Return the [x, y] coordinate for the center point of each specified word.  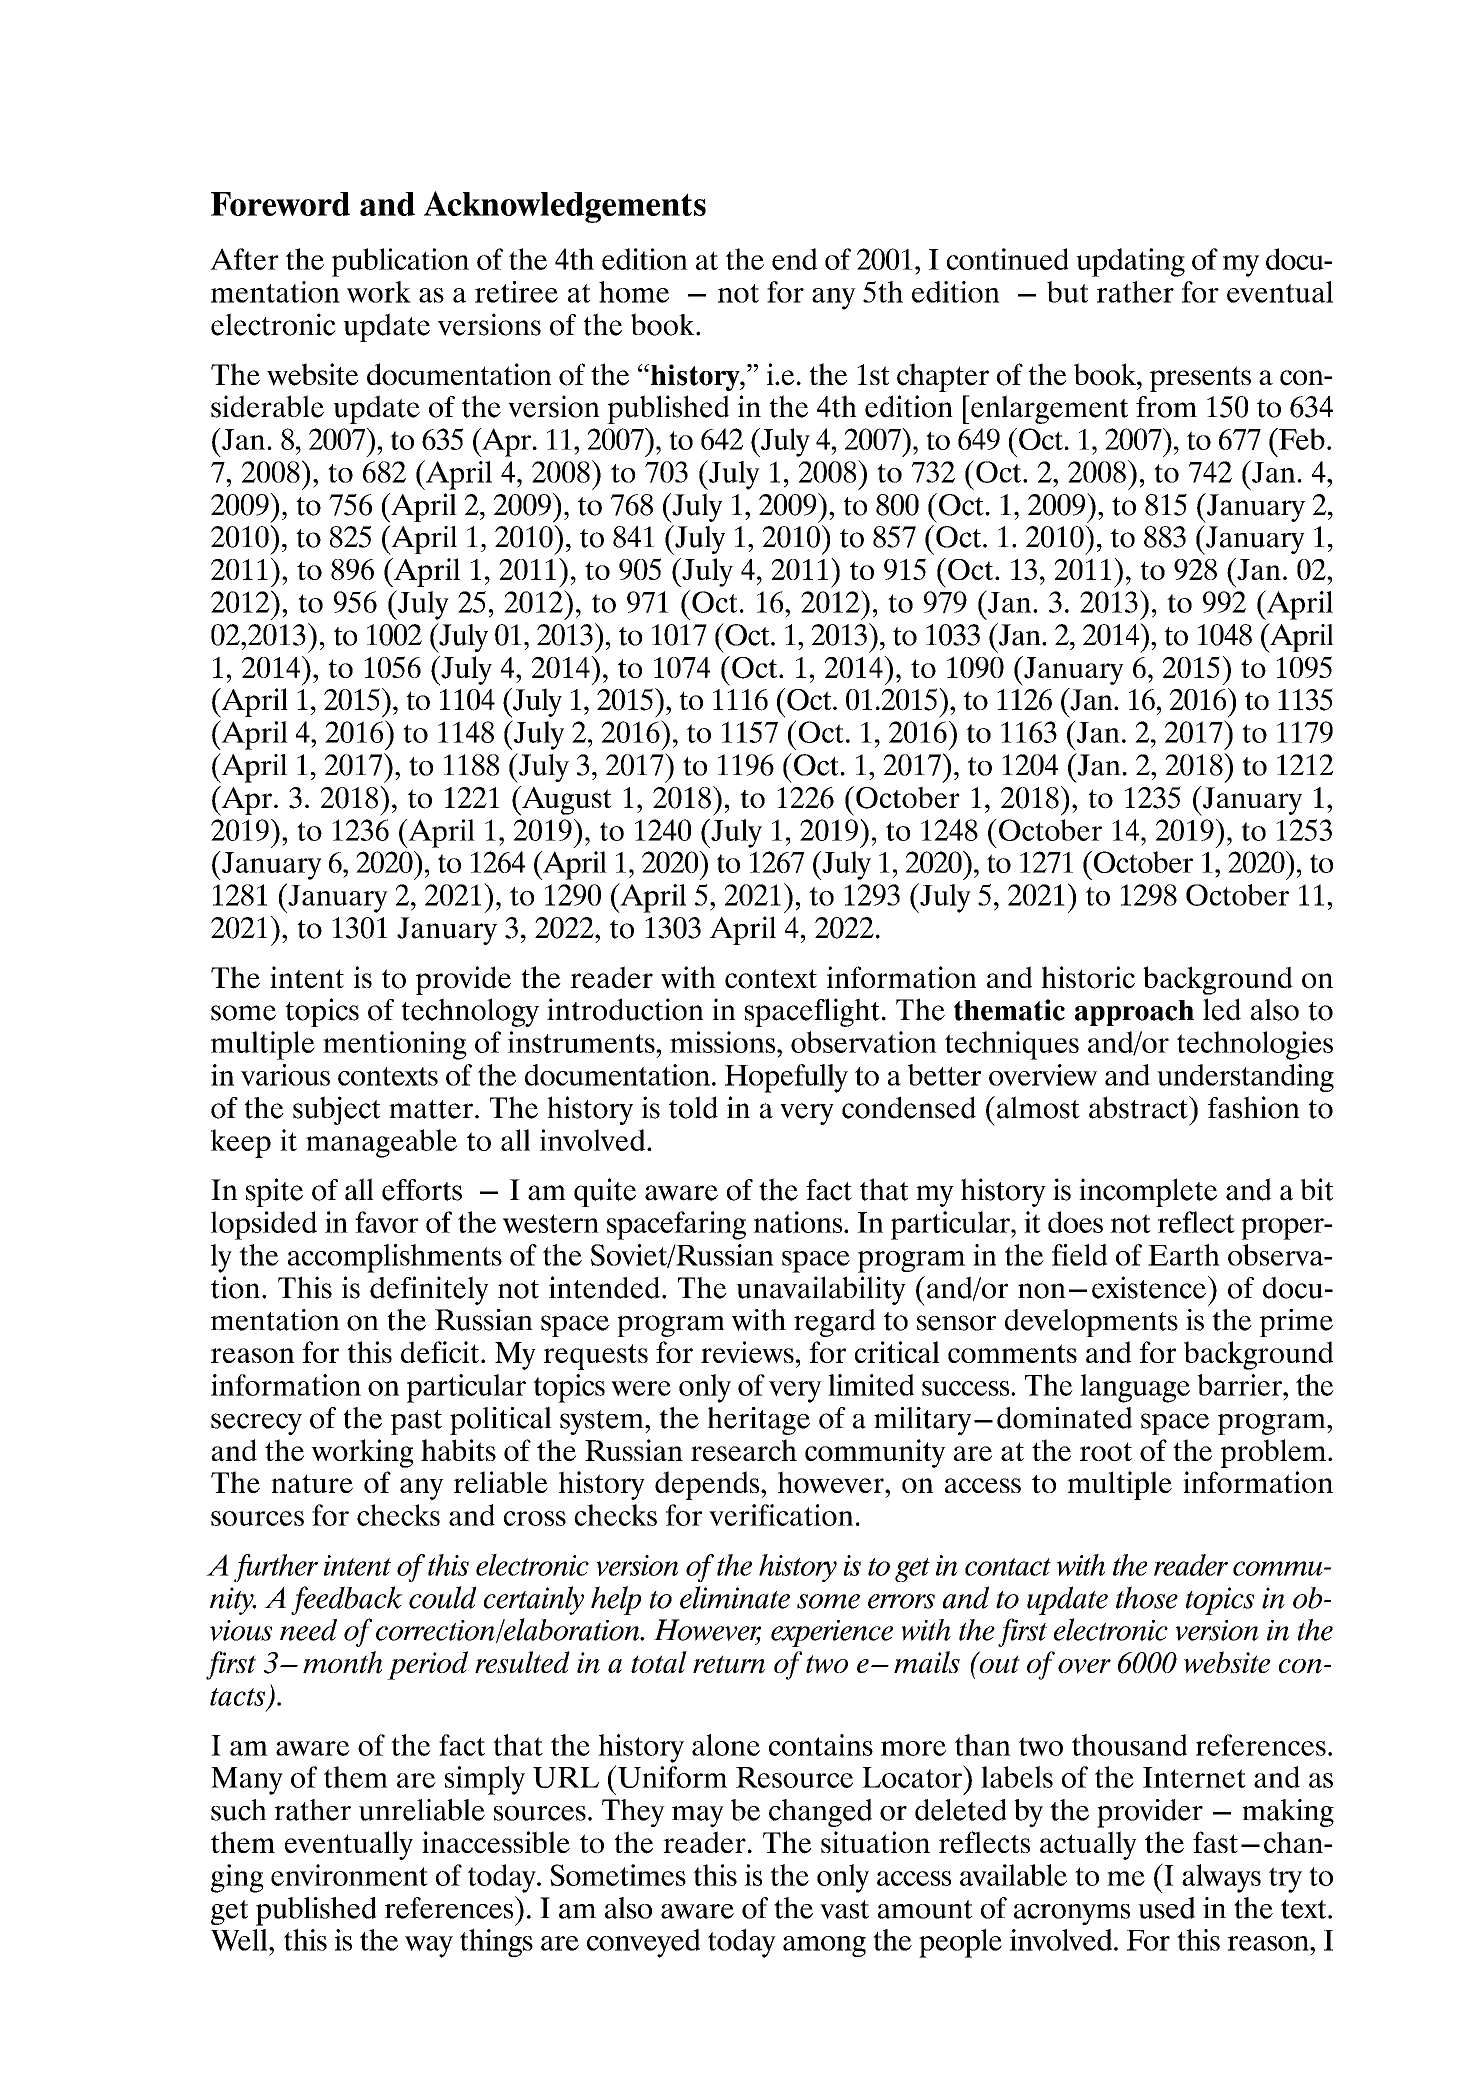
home [634, 292]
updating [1130, 262]
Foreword [280, 204]
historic [1088, 977]
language [1135, 1388]
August [566, 801]
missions [724, 1042]
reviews [747, 1352]
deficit [440, 1352]
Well [240, 1940]
